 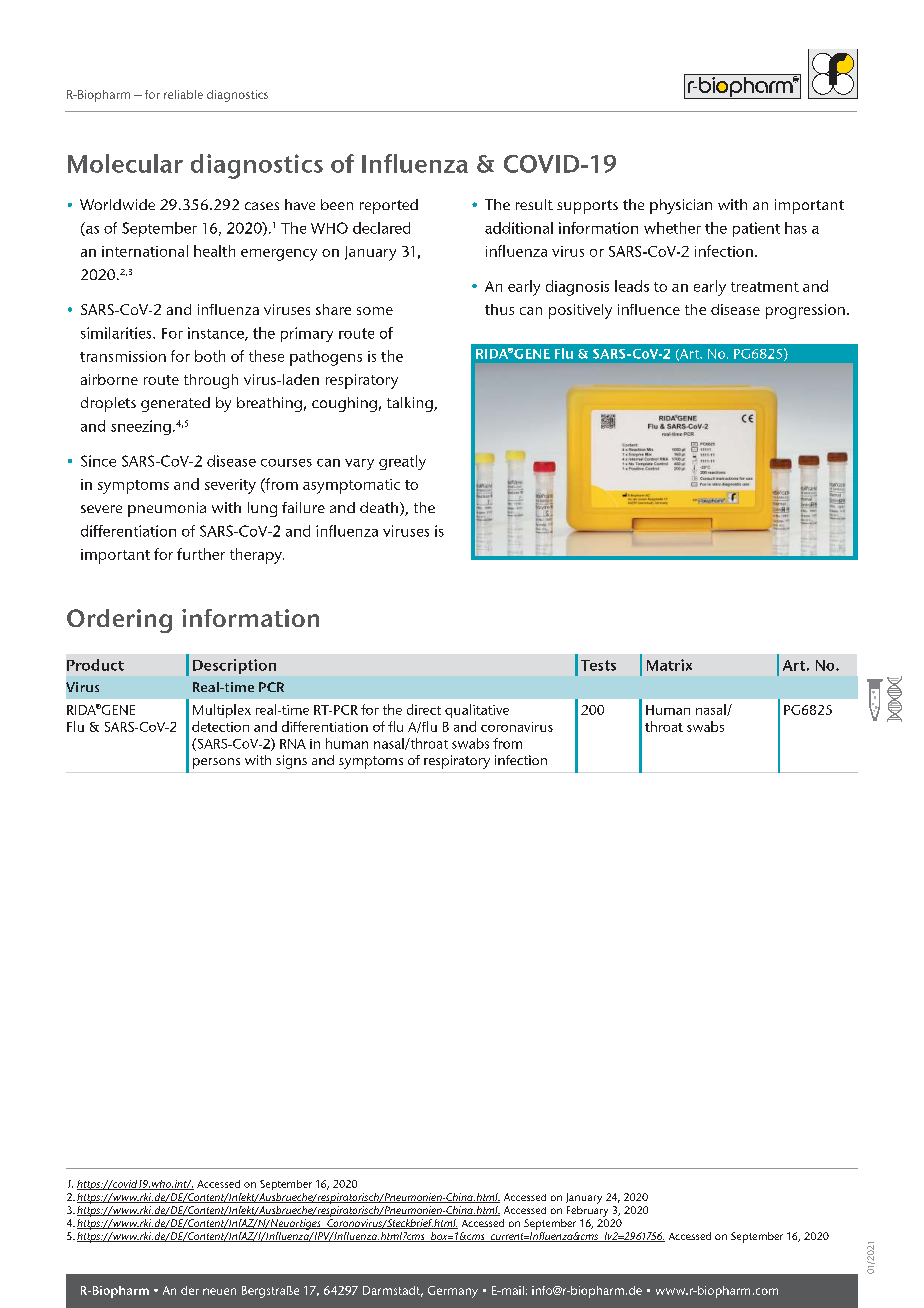 I want to click on reliable, so click(x=183, y=94).
